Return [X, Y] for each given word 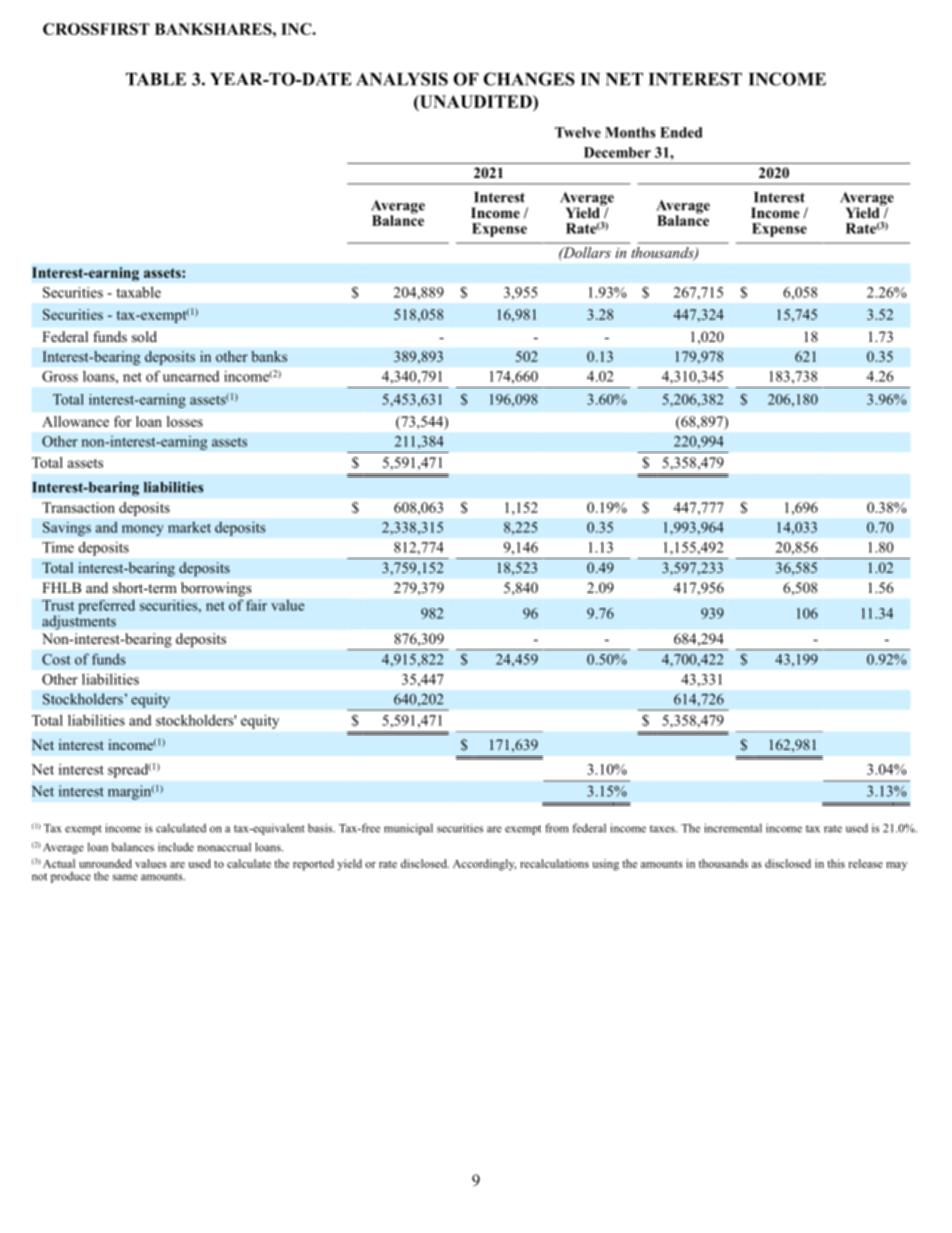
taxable [138, 292]
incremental [733, 828]
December [617, 152]
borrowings [216, 589]
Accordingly [484, 865]
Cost [56, 659]
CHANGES [529, 79]
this [836, 863]
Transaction [78, 507]
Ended [681, 132]
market [189, 527]
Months [630, 132]
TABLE [156, 79]
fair [256, 605]
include [176, 847]
